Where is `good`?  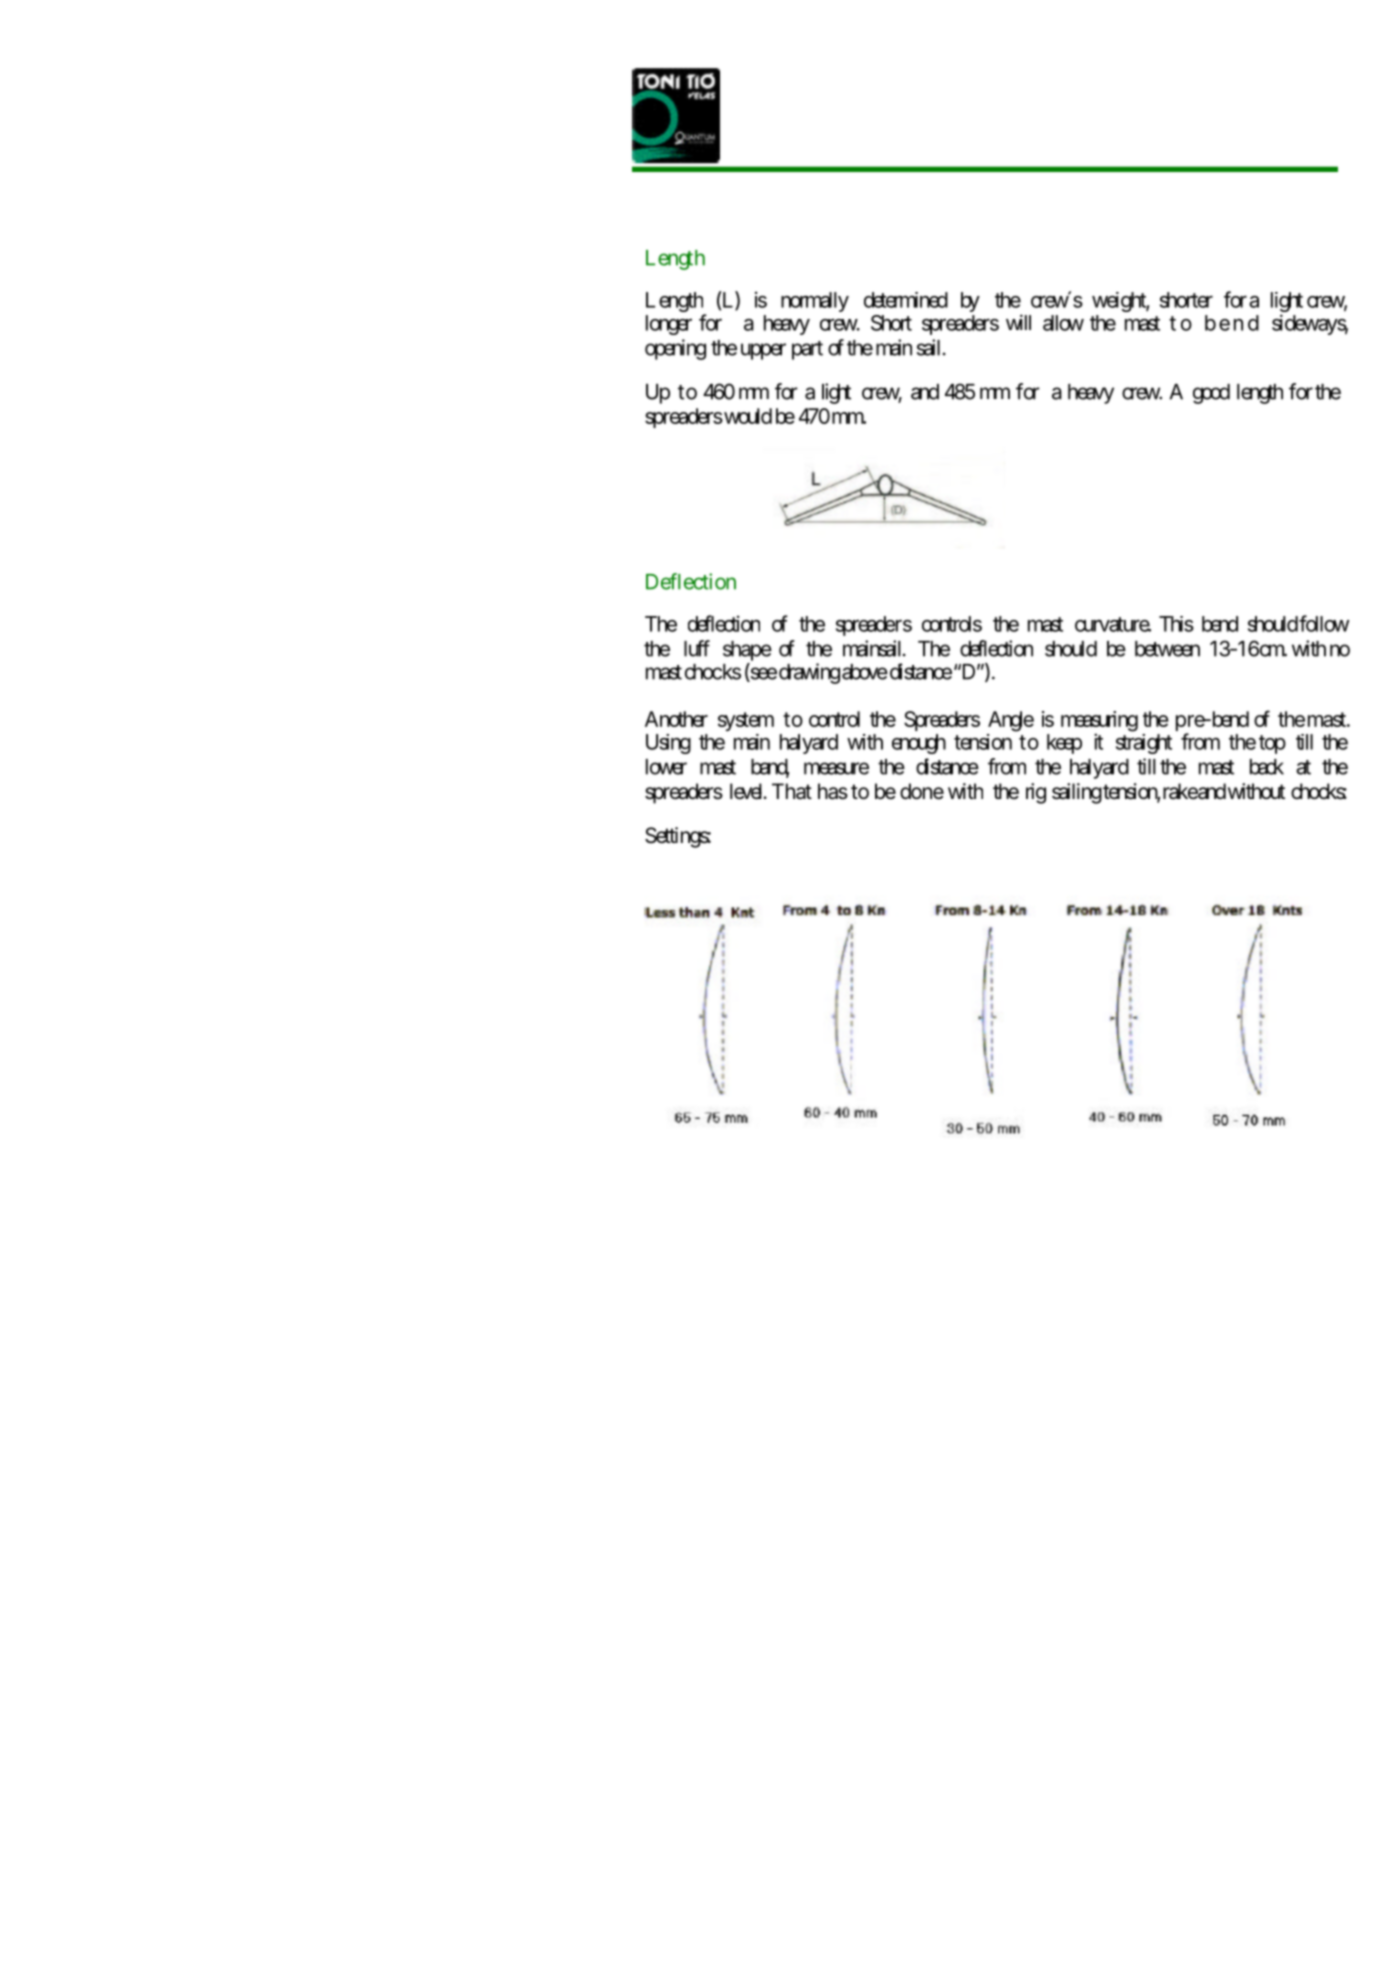 good is located at coordinates (1211, 394).
